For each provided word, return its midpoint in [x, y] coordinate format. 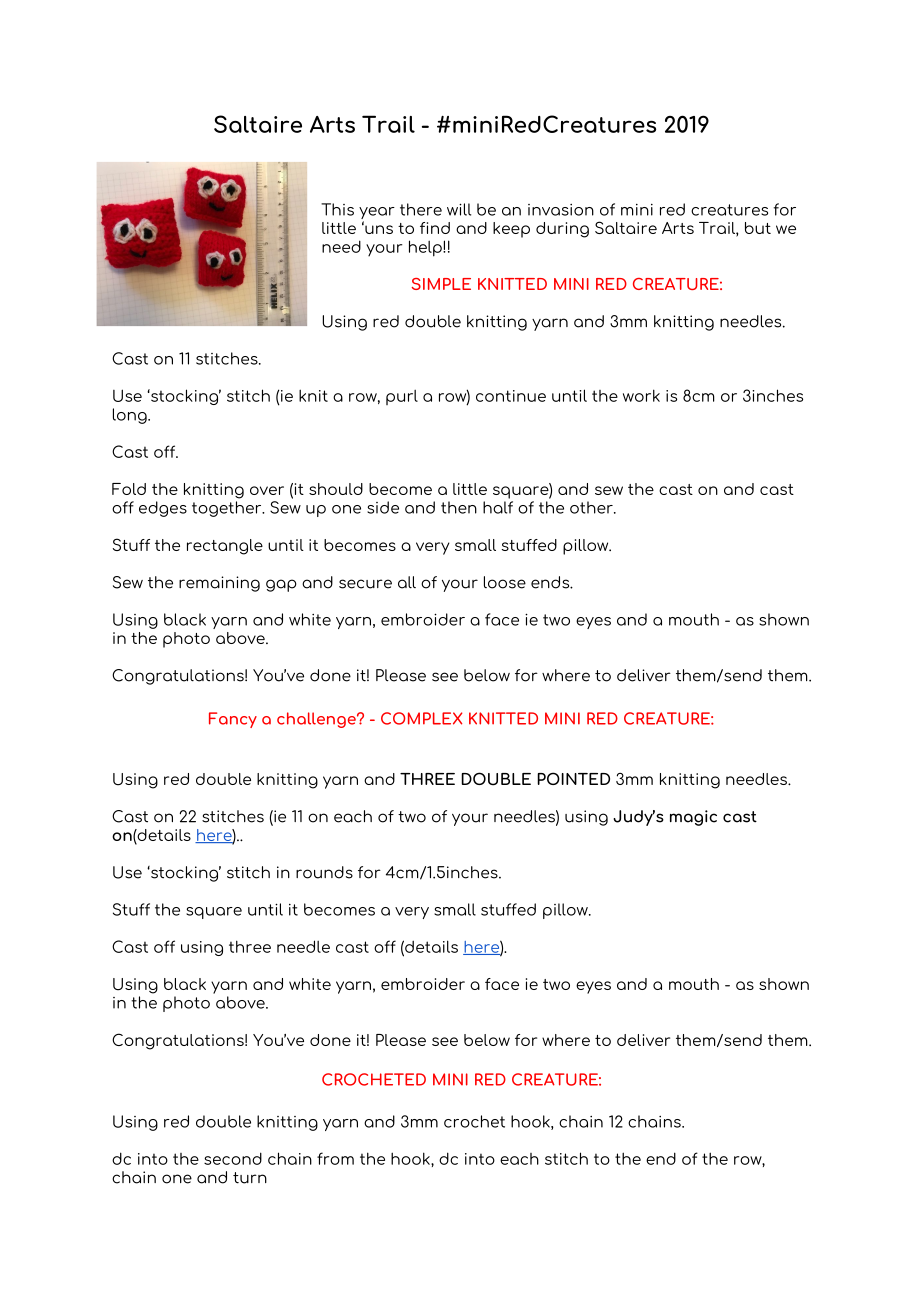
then [459, 507]
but [758, 228]
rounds [324, 872]
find [435, 228]
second [233, 1158]
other [592, 507]
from [335, 1158]
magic [693, 818]
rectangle [225, 547]
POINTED [573, 778]
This [337, 209]
